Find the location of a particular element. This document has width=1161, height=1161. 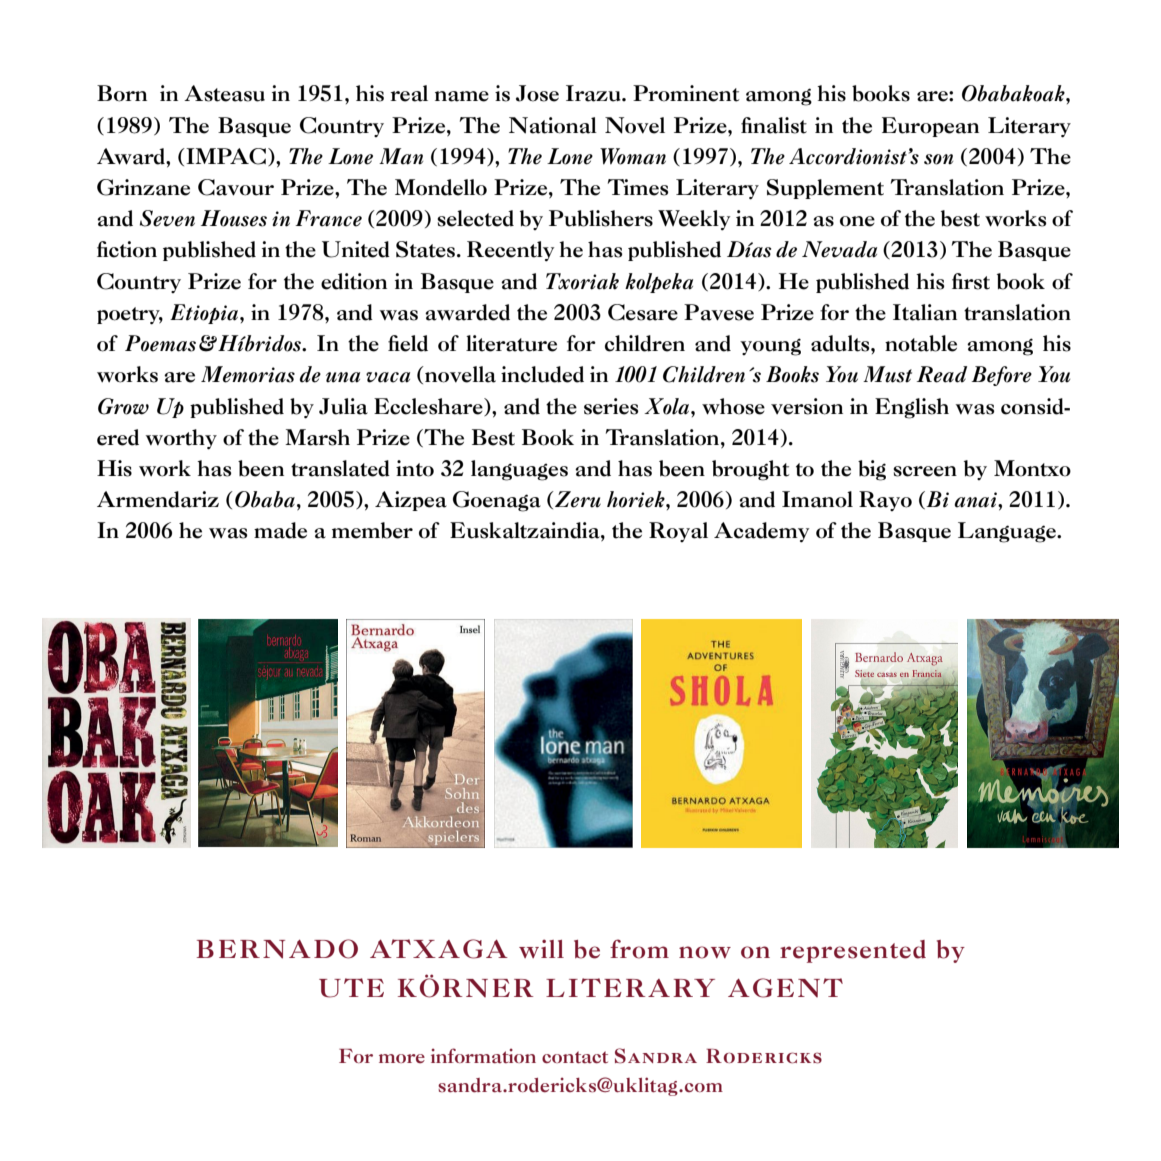

included is located at coordinates (542, 374).
